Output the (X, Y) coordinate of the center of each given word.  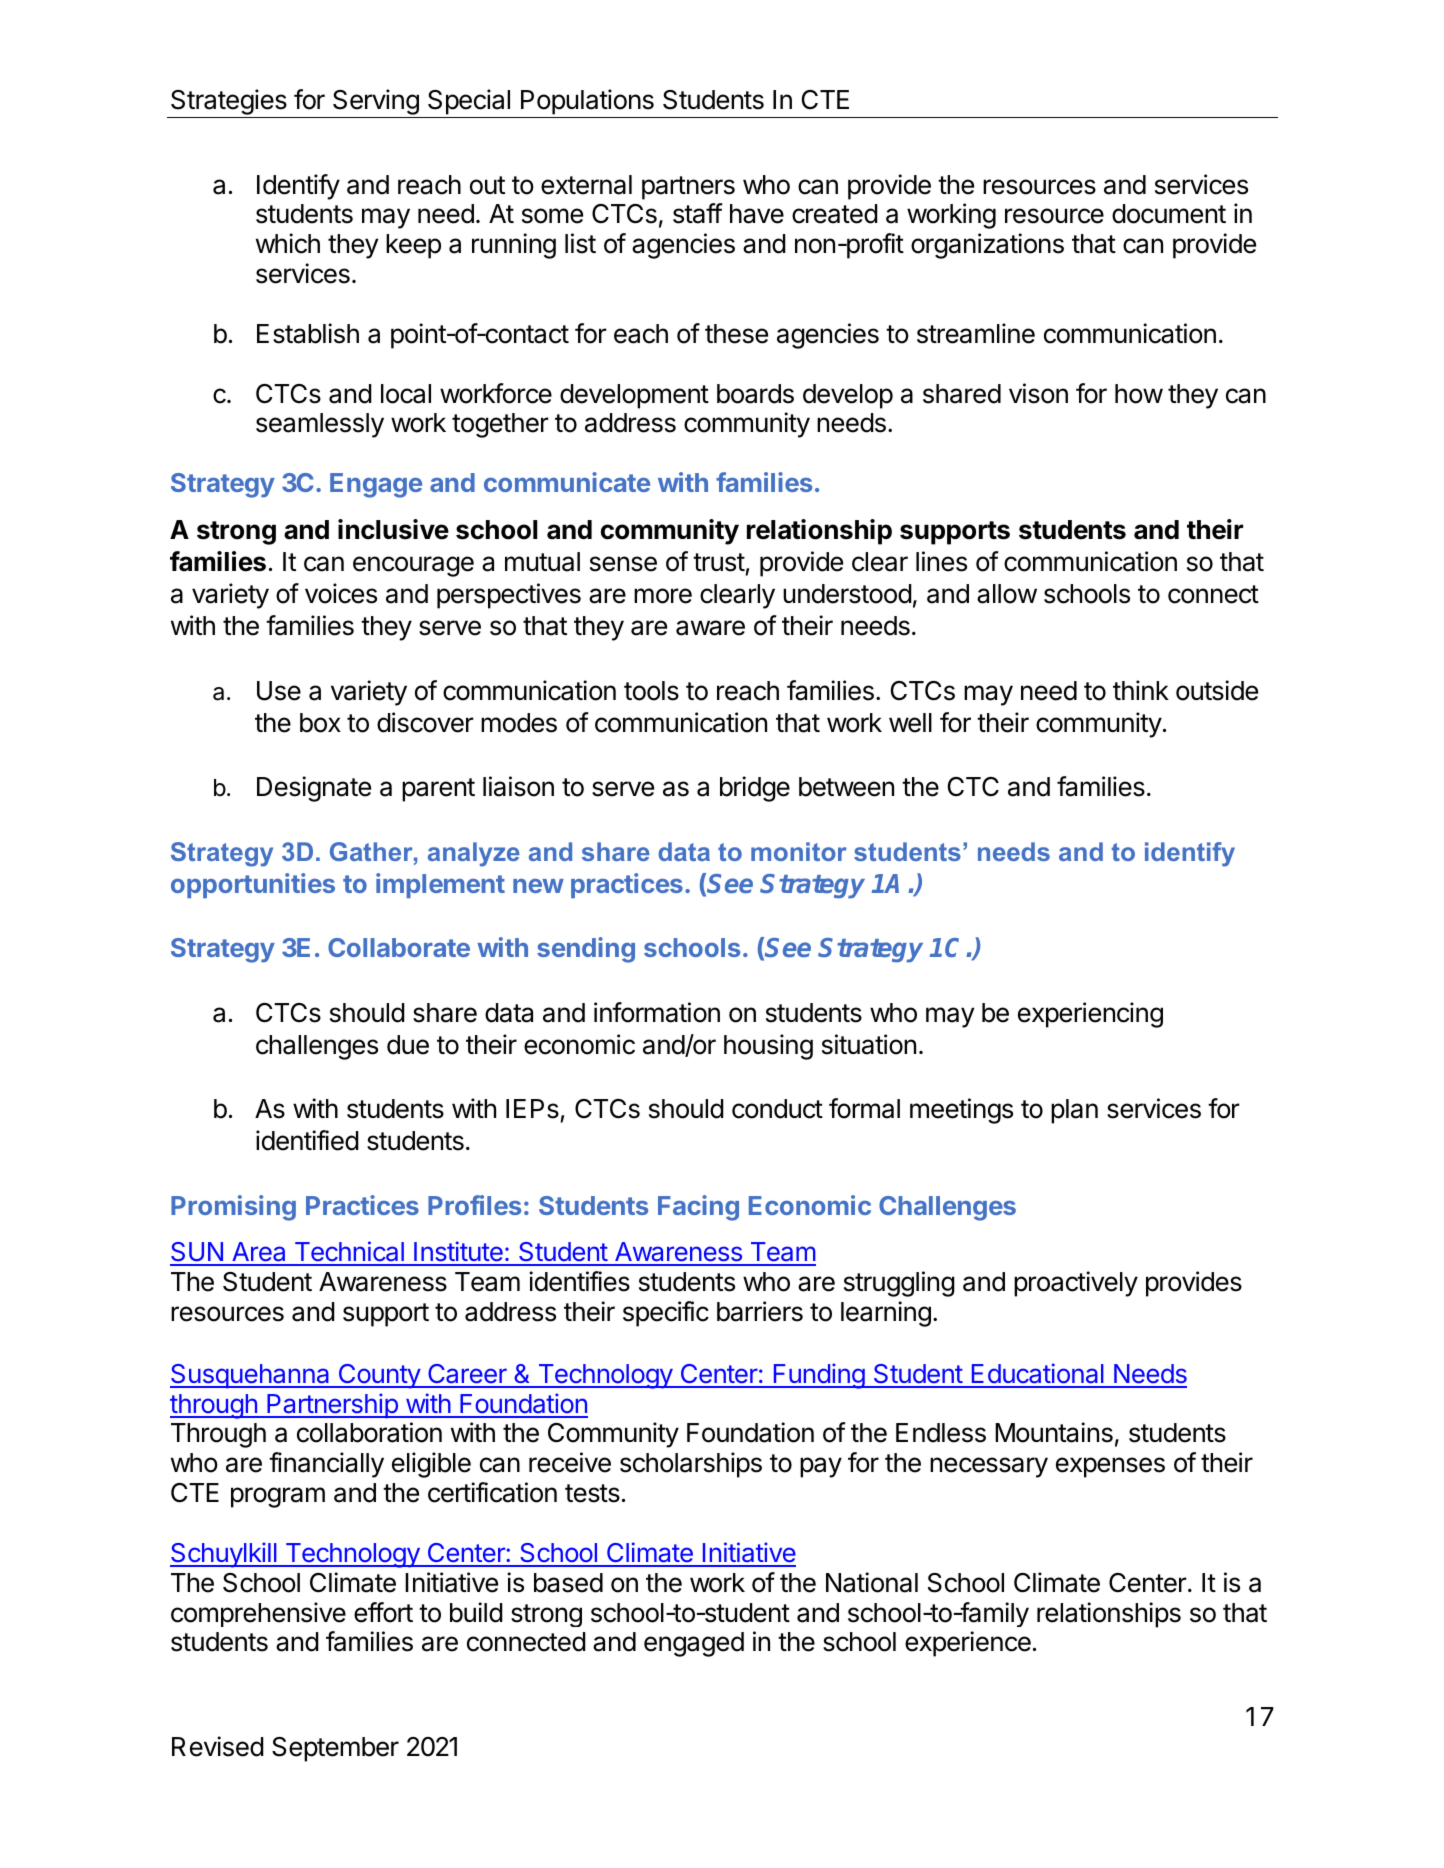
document (1169, 214)
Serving (376, 102)
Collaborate (399, 947)
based (568, 1583)
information (657, 1012)
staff (698, 213)
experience (968, 1644)
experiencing (1090, 1015)
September (335, 1749)
